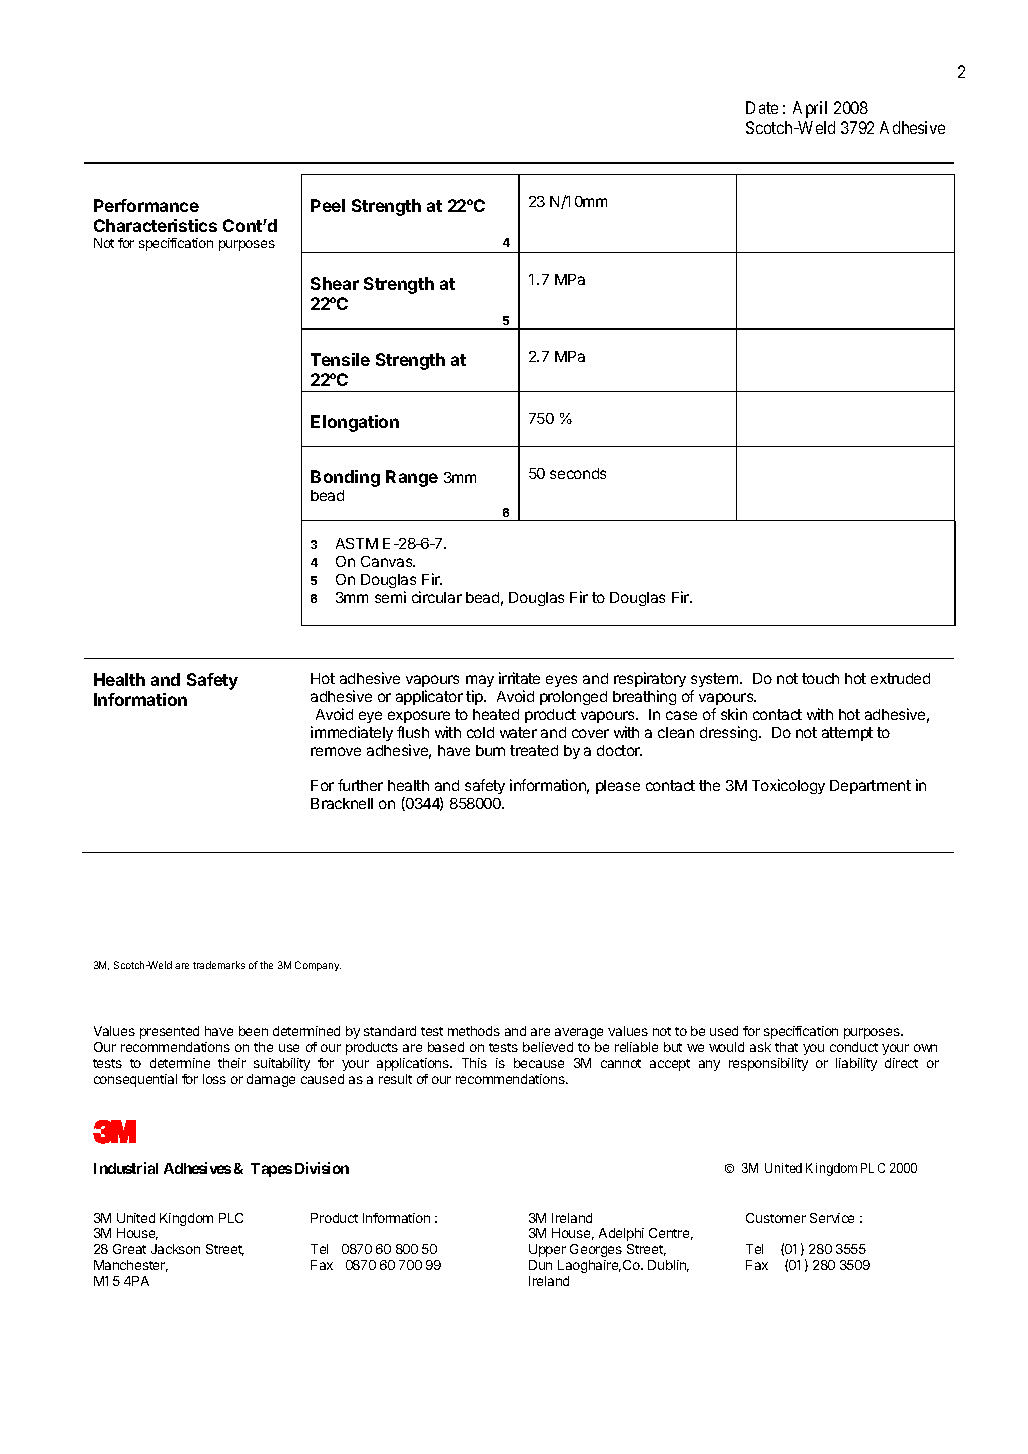  Describe the element at coordinates (519, 678) in the screenshot. I see `irritate` at that location.
